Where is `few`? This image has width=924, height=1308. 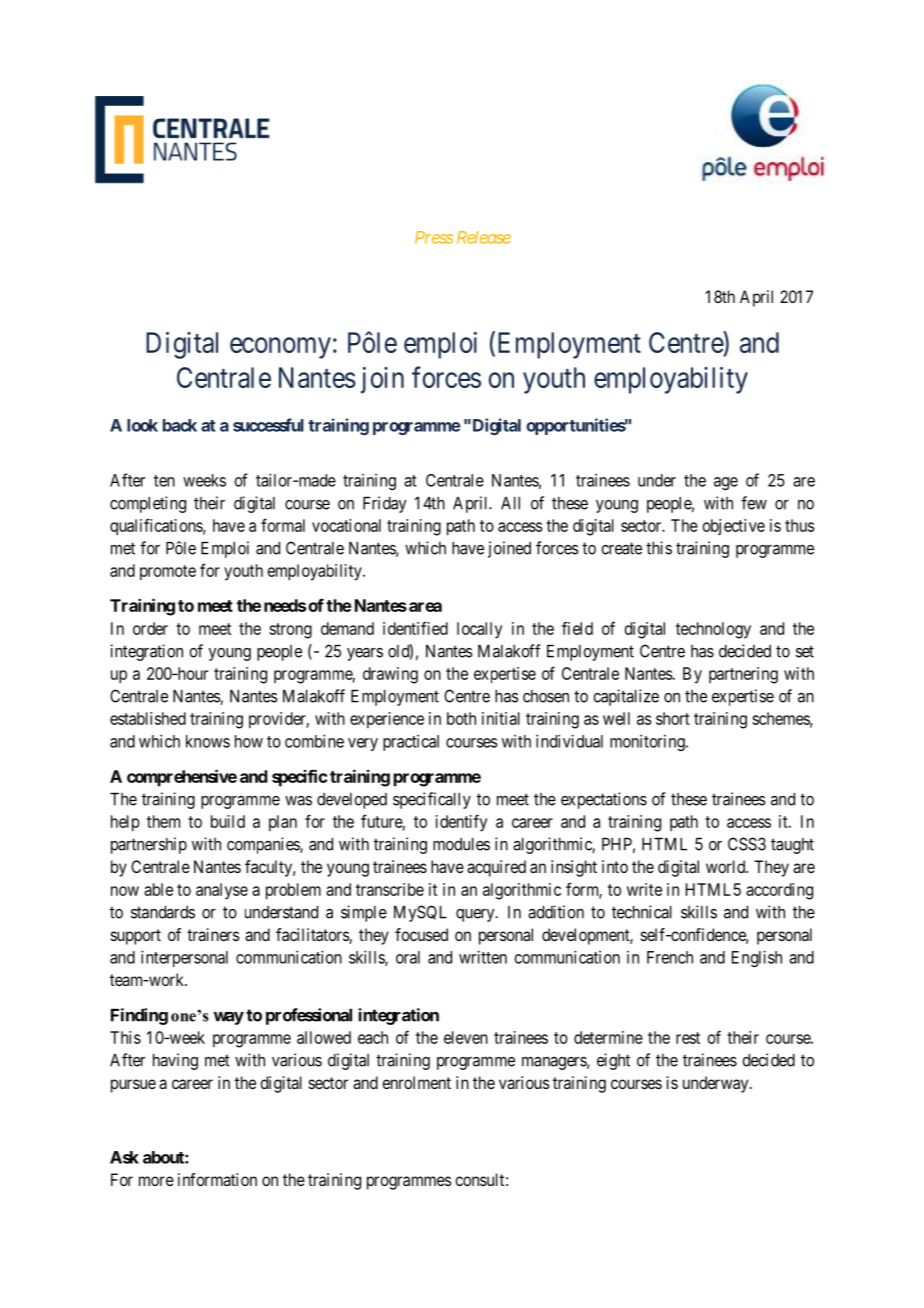 few is located at coordinates (754, 503).
